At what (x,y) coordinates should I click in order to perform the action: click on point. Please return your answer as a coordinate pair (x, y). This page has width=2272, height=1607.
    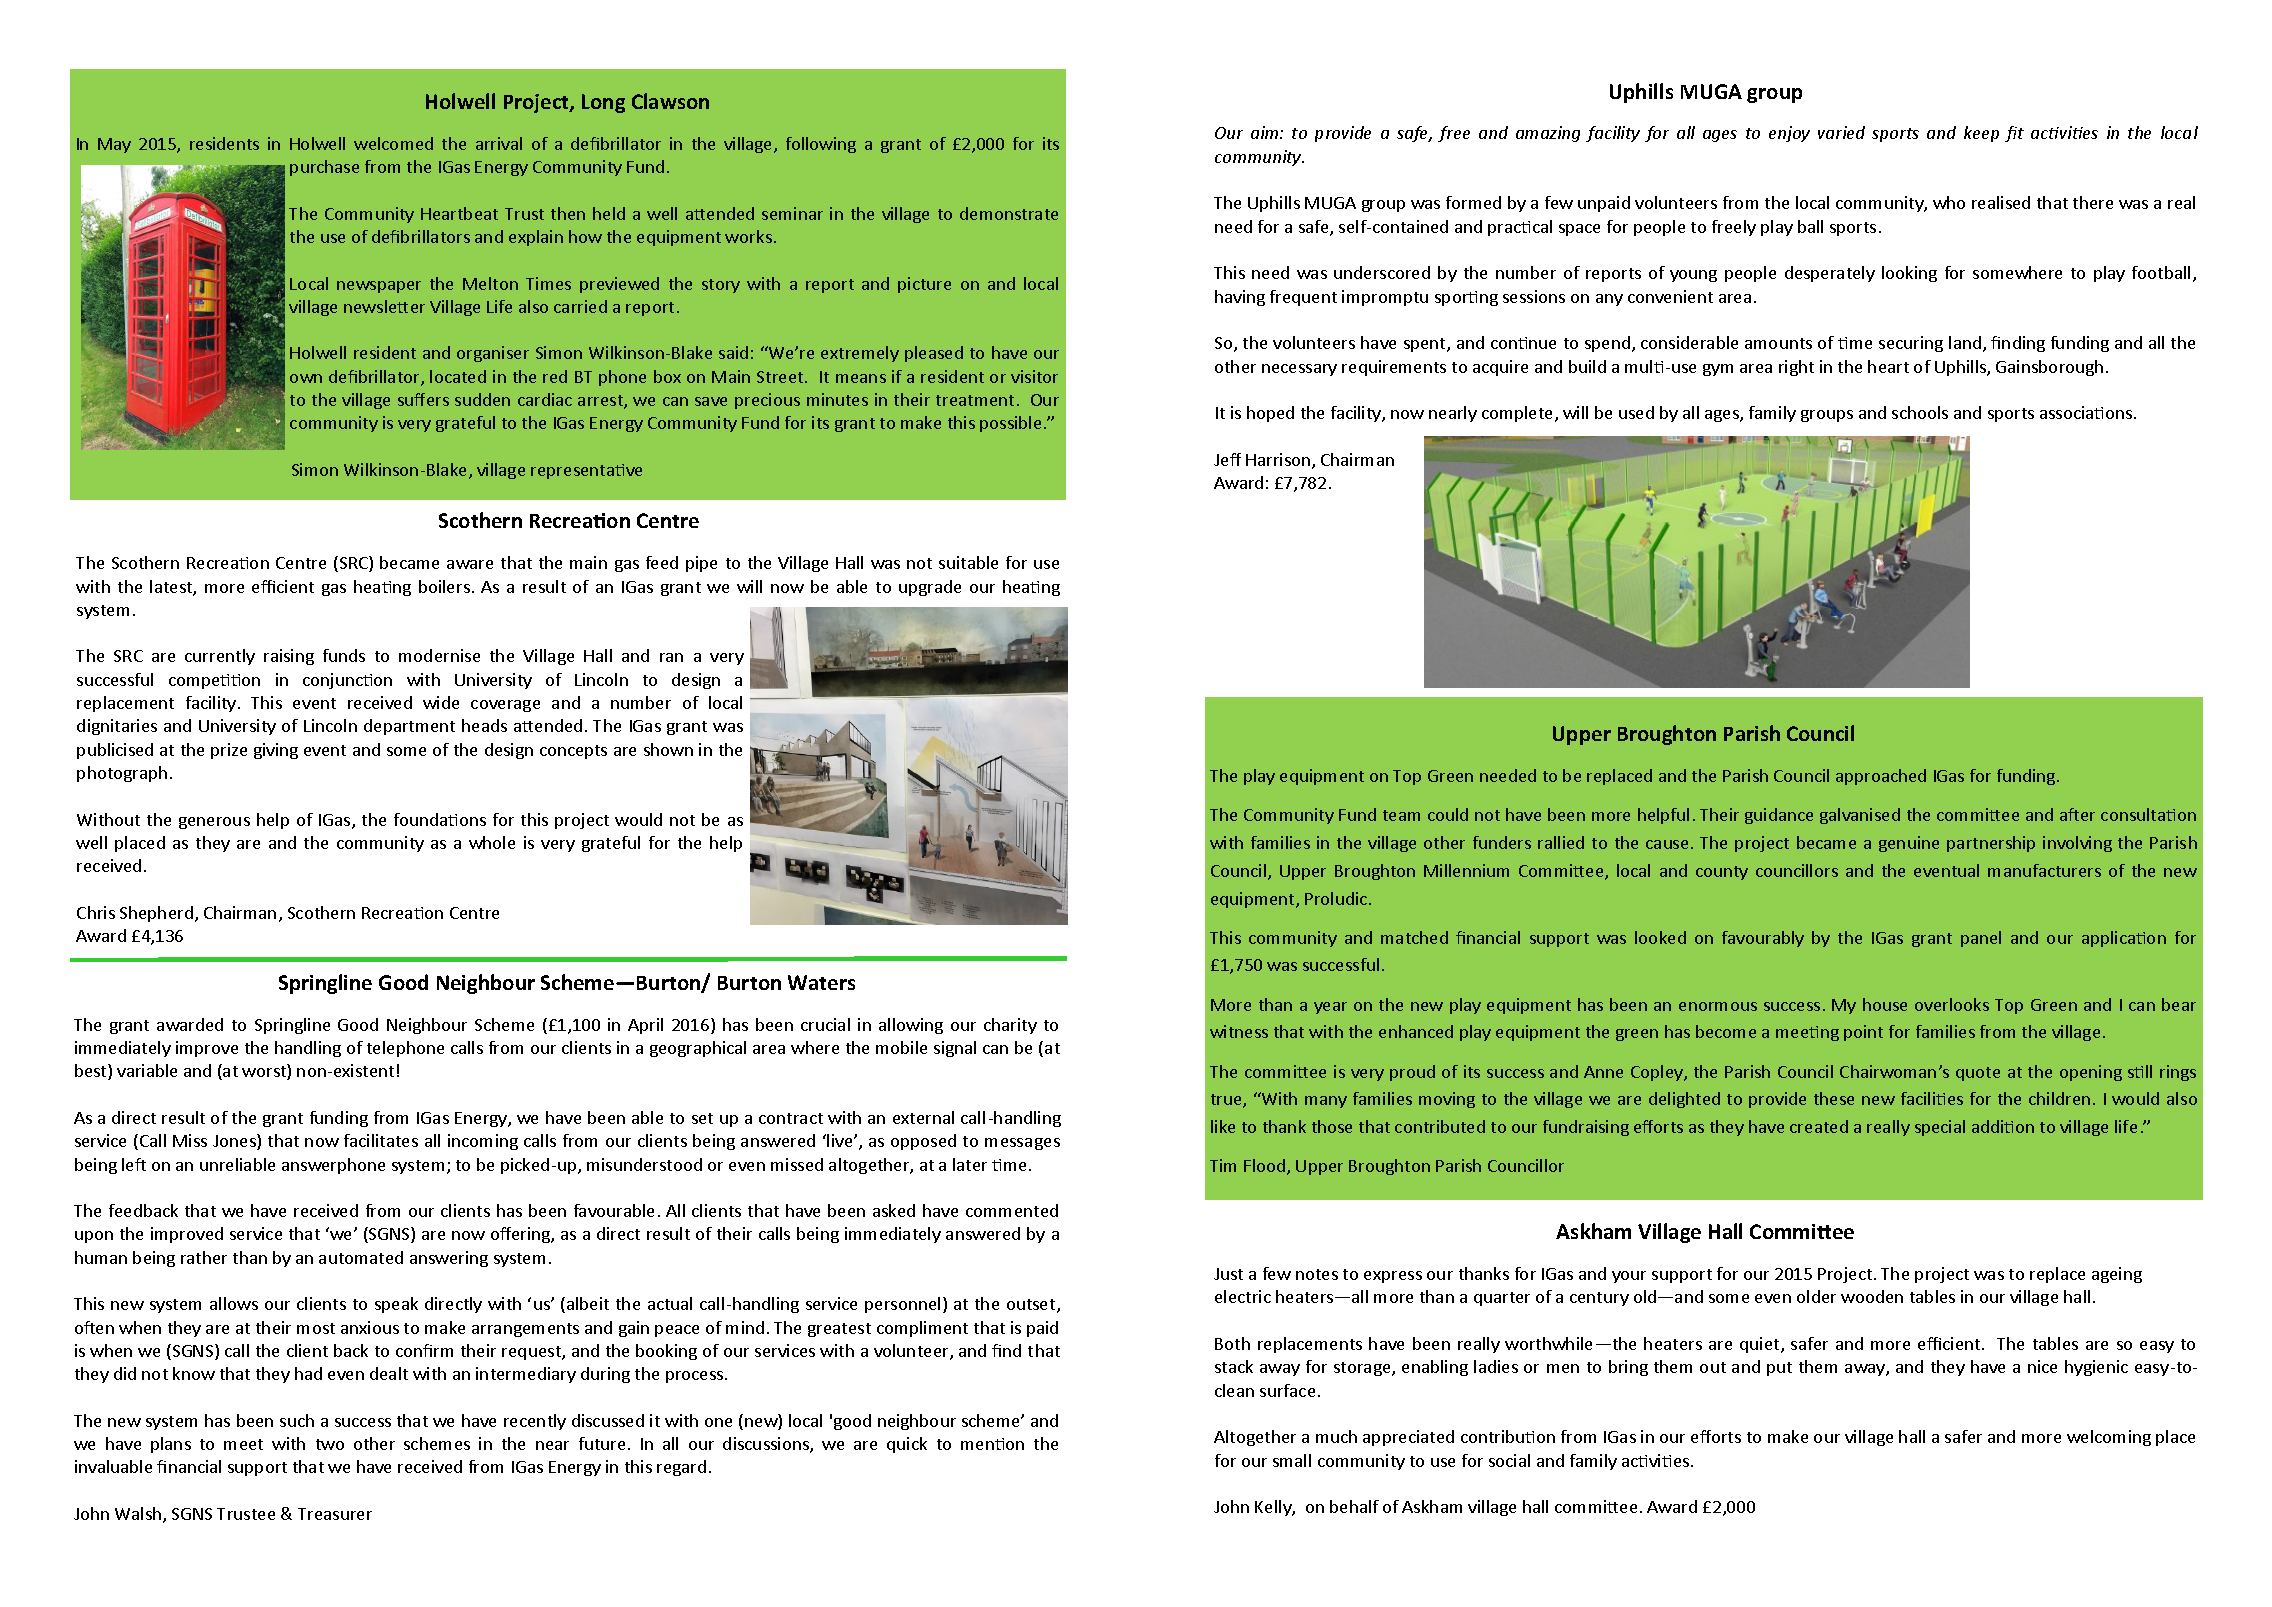
    Looking at the image, I should click on (1863, 1033).
